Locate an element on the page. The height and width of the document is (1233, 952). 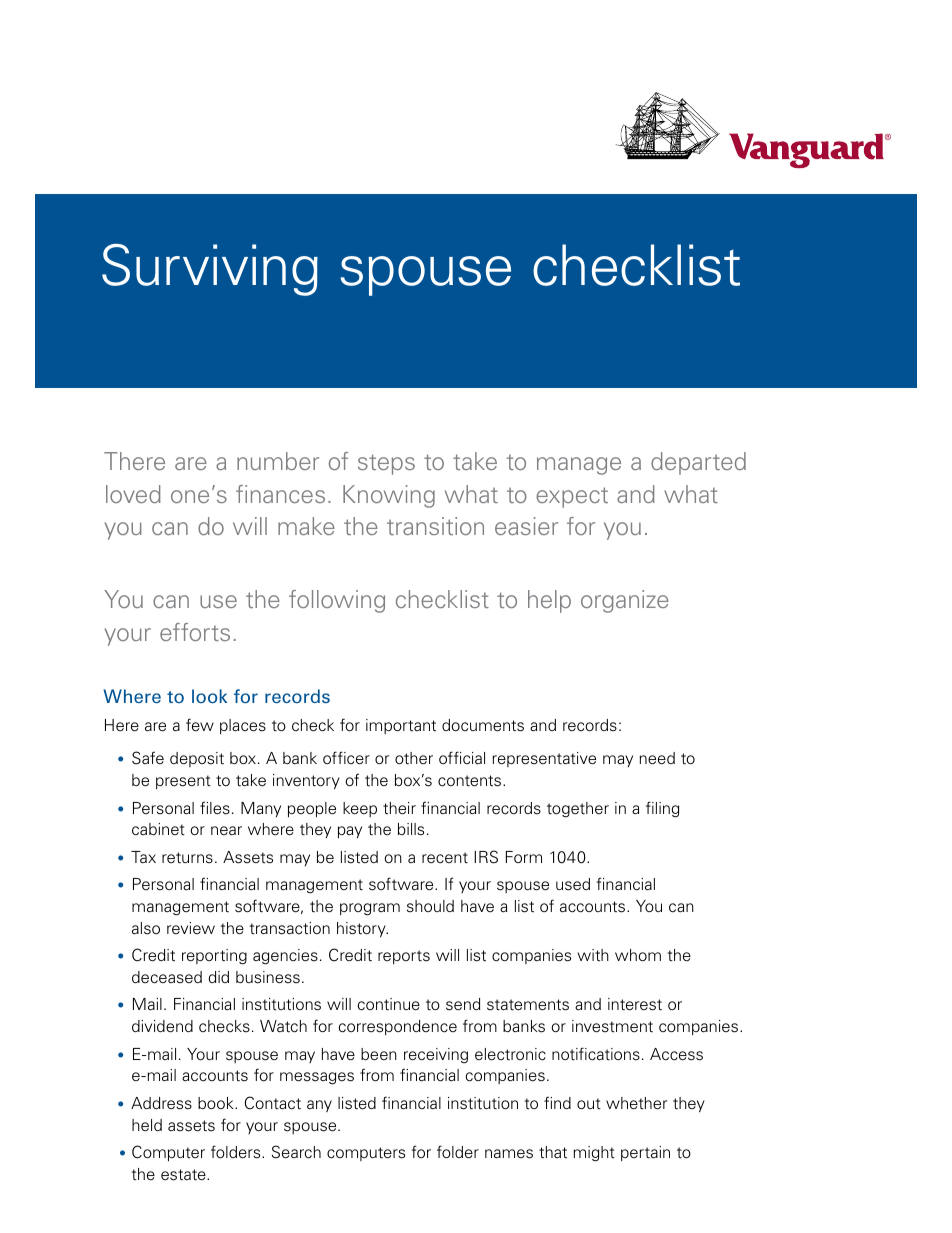
expect is located at coordinates (572, 497).
